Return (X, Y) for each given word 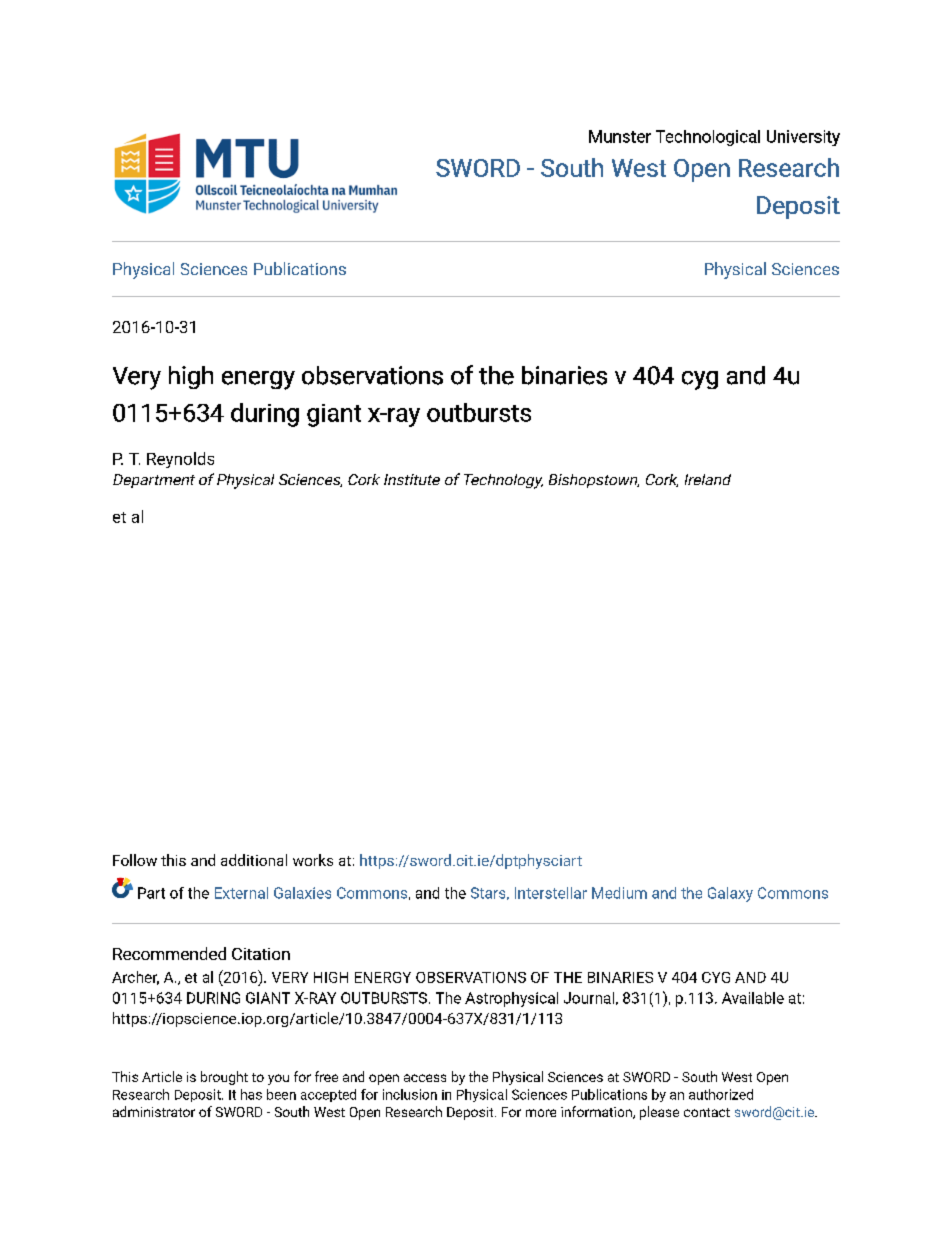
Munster (620, 136)
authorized (721, 1094)
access (425, 1078)
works (313, 860)
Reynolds (180, 460)
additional (254, 860)
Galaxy (730, 894)
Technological (708, 138)
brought (224, 1078)
